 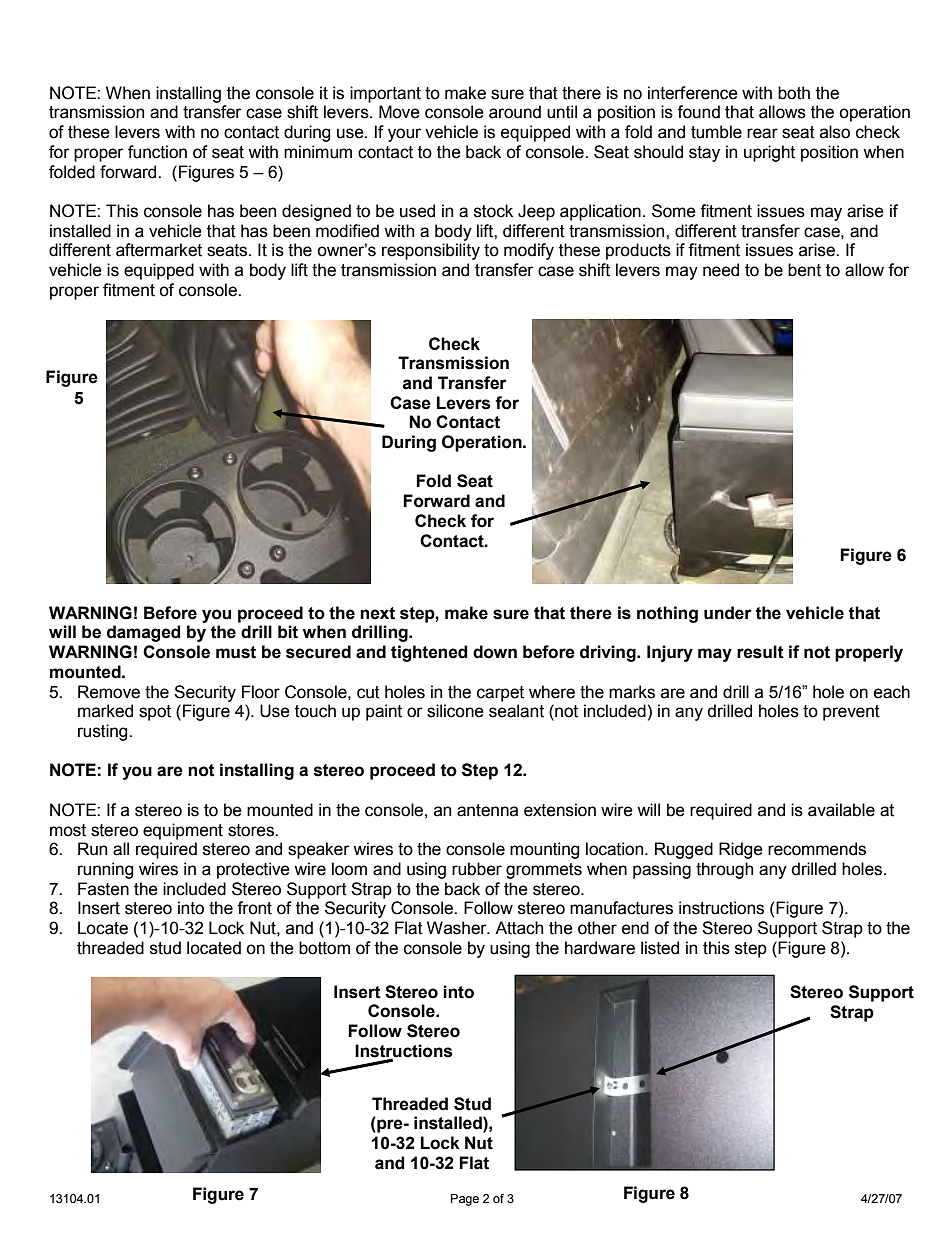 I want to click on damaged, so click(x=144, y=633).
